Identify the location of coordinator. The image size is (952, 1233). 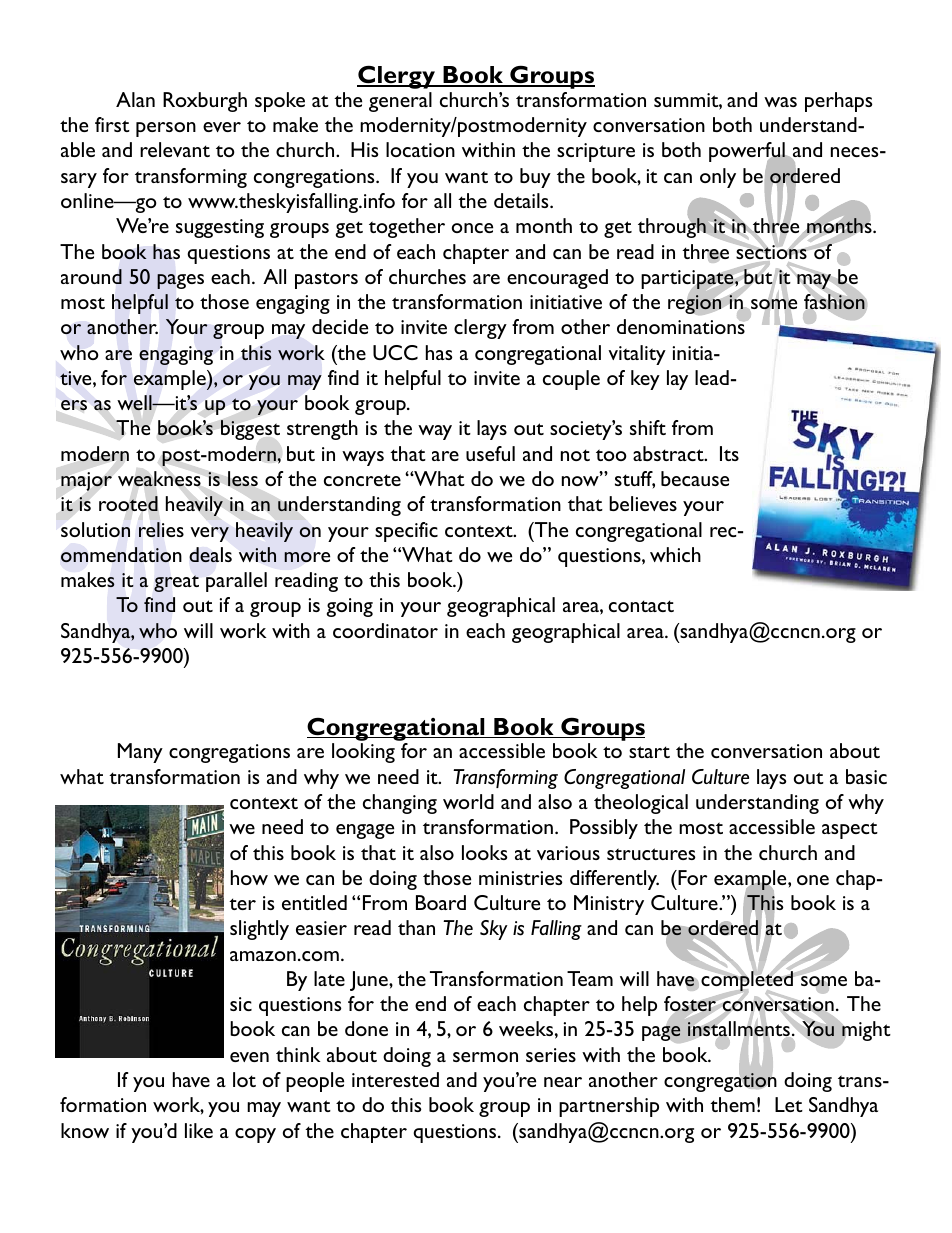
(385, 630).
